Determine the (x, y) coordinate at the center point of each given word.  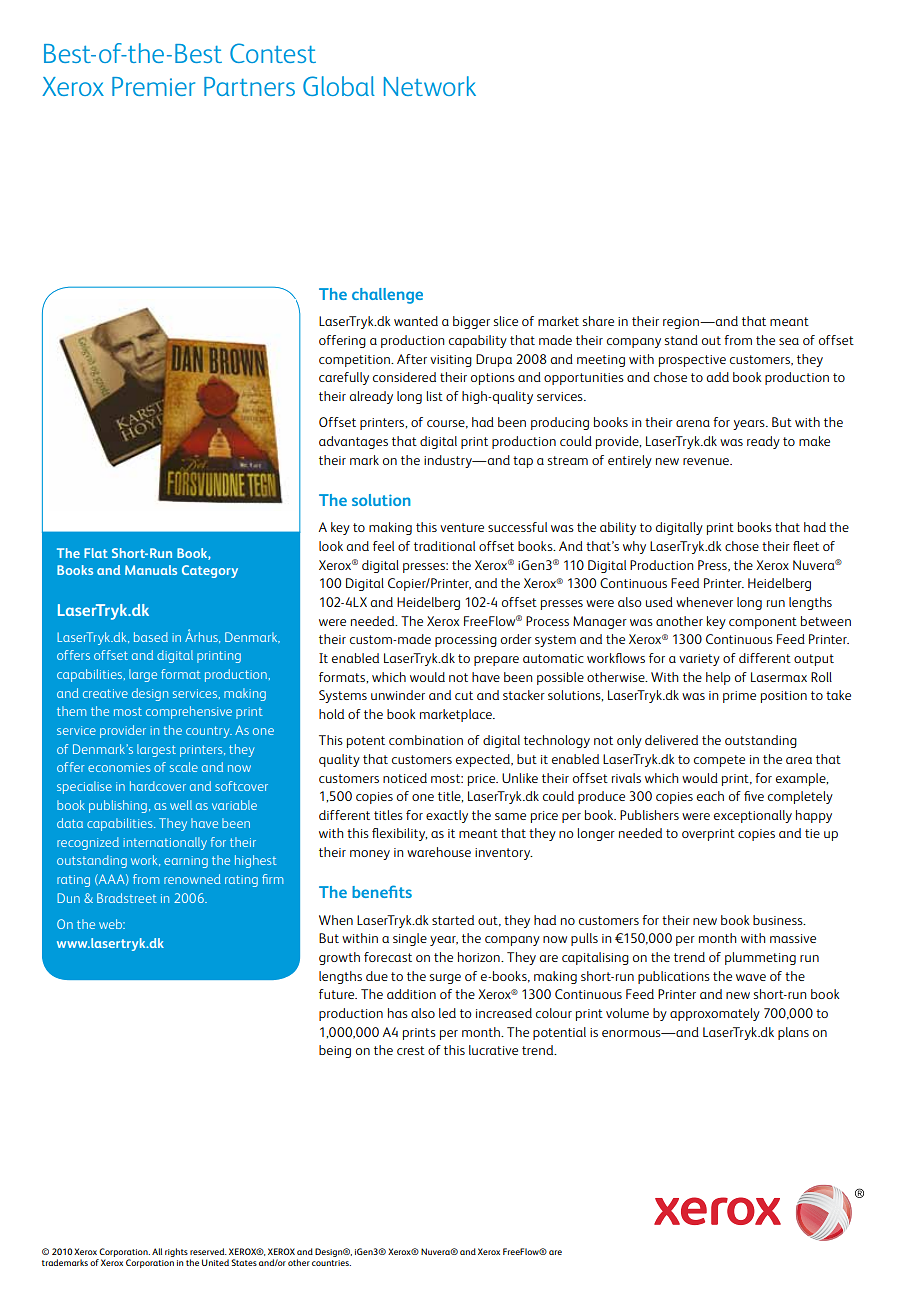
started (453, 920)
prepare (496, 661)
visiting (451, 361)
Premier (153, 86)
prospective (692, 361)
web (112, 924)
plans (793, 1033)
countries (331, 1263)
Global (339, 86)
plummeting (760, 958)
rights (176, 1252)
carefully (344, 378)
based (151, 637)
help (718, 678)
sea (789, 341)
